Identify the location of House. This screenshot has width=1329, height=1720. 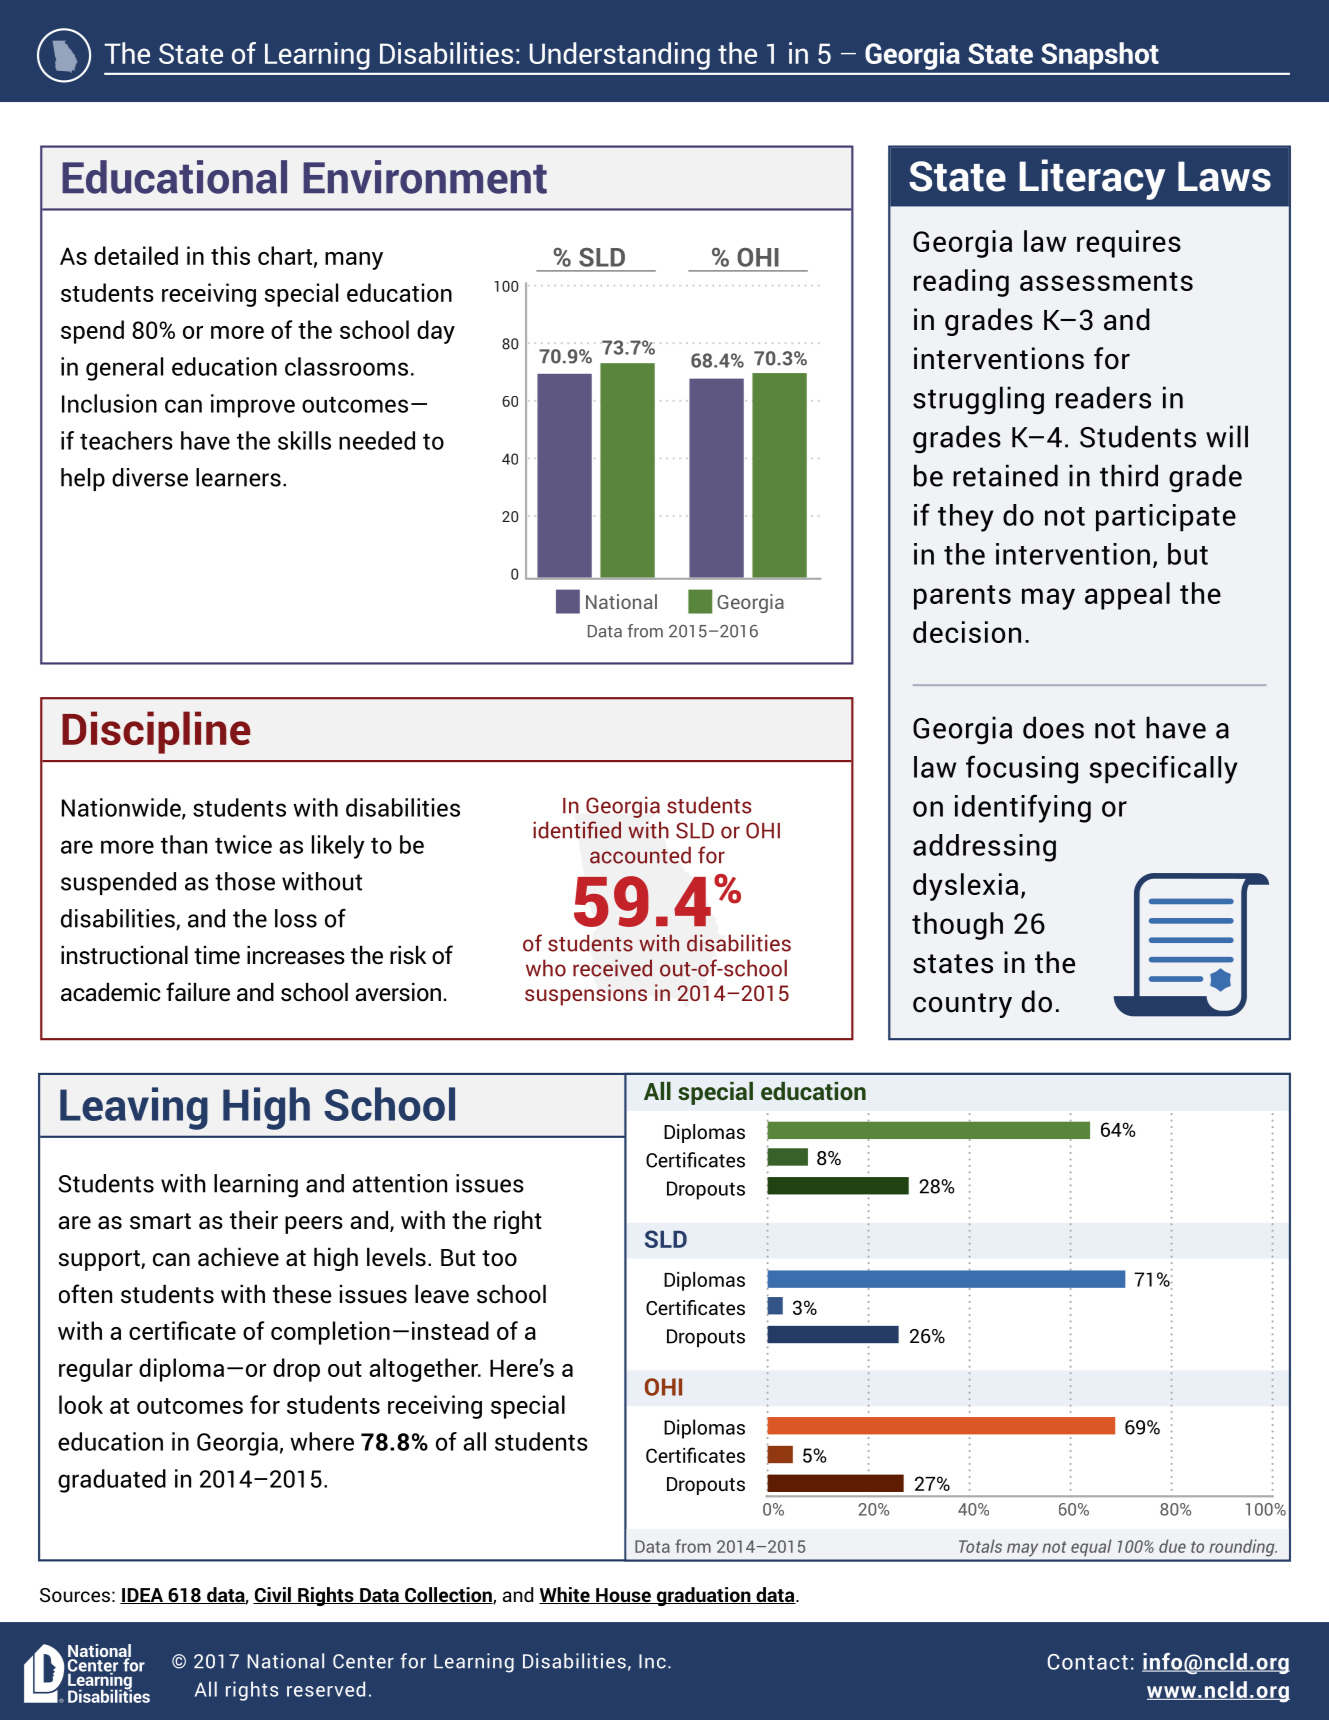
(623, 1596).
